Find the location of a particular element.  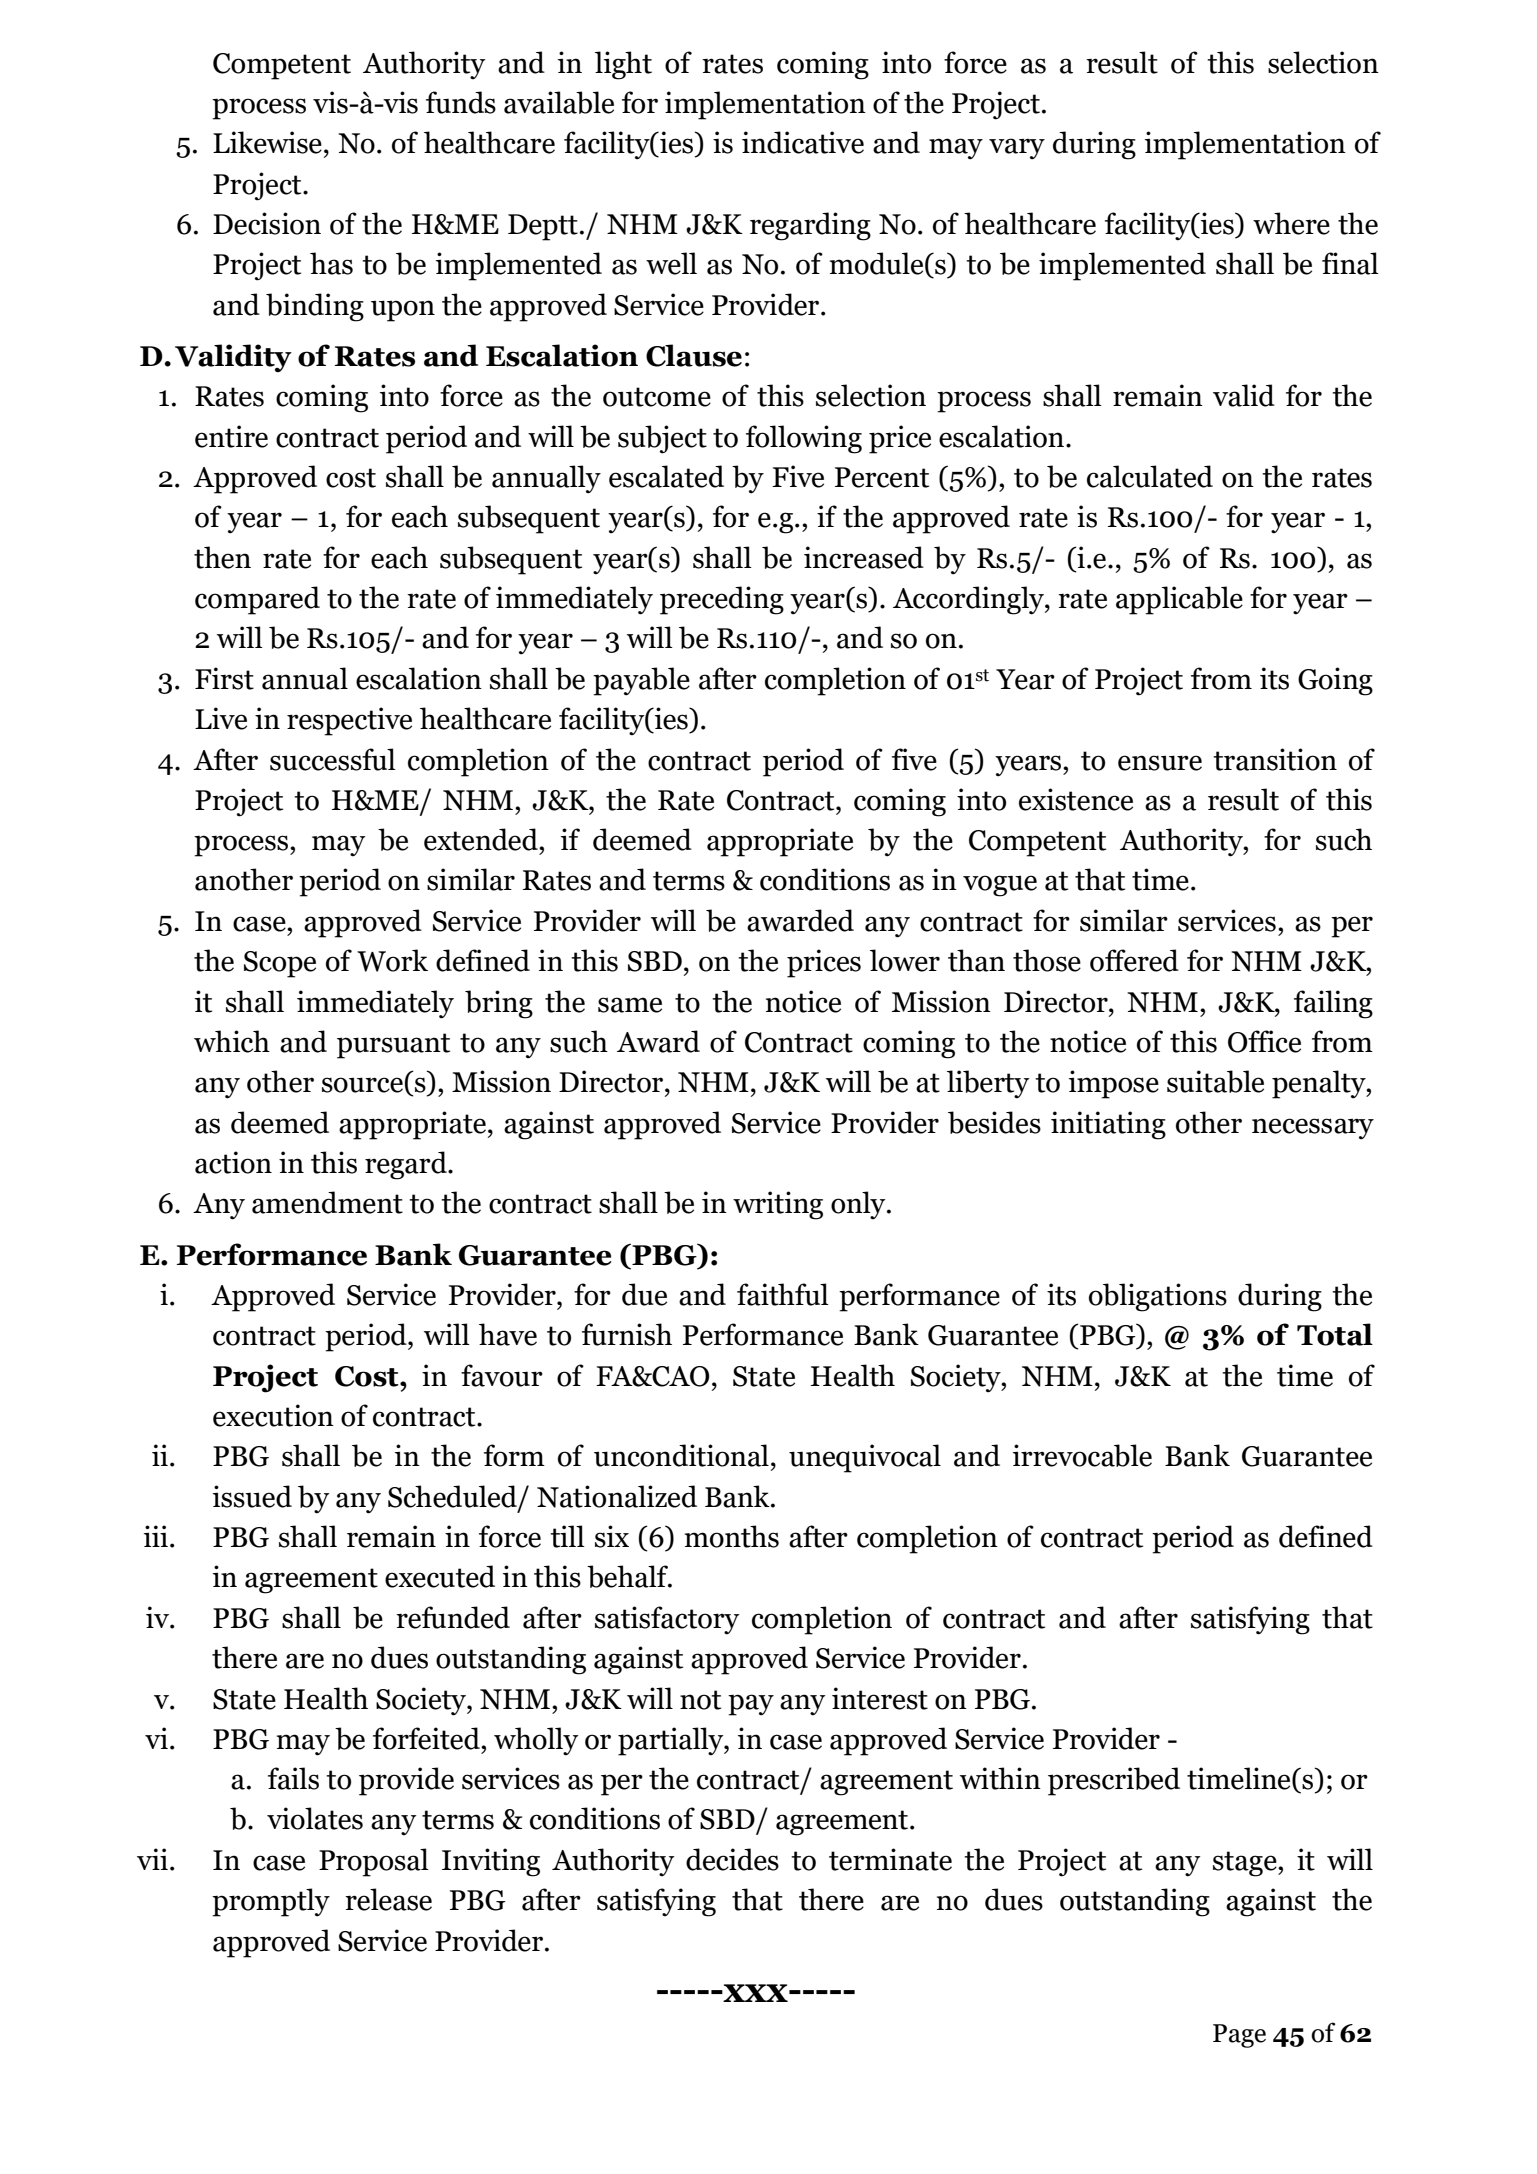

months is located at coordinates (732, 1536).
